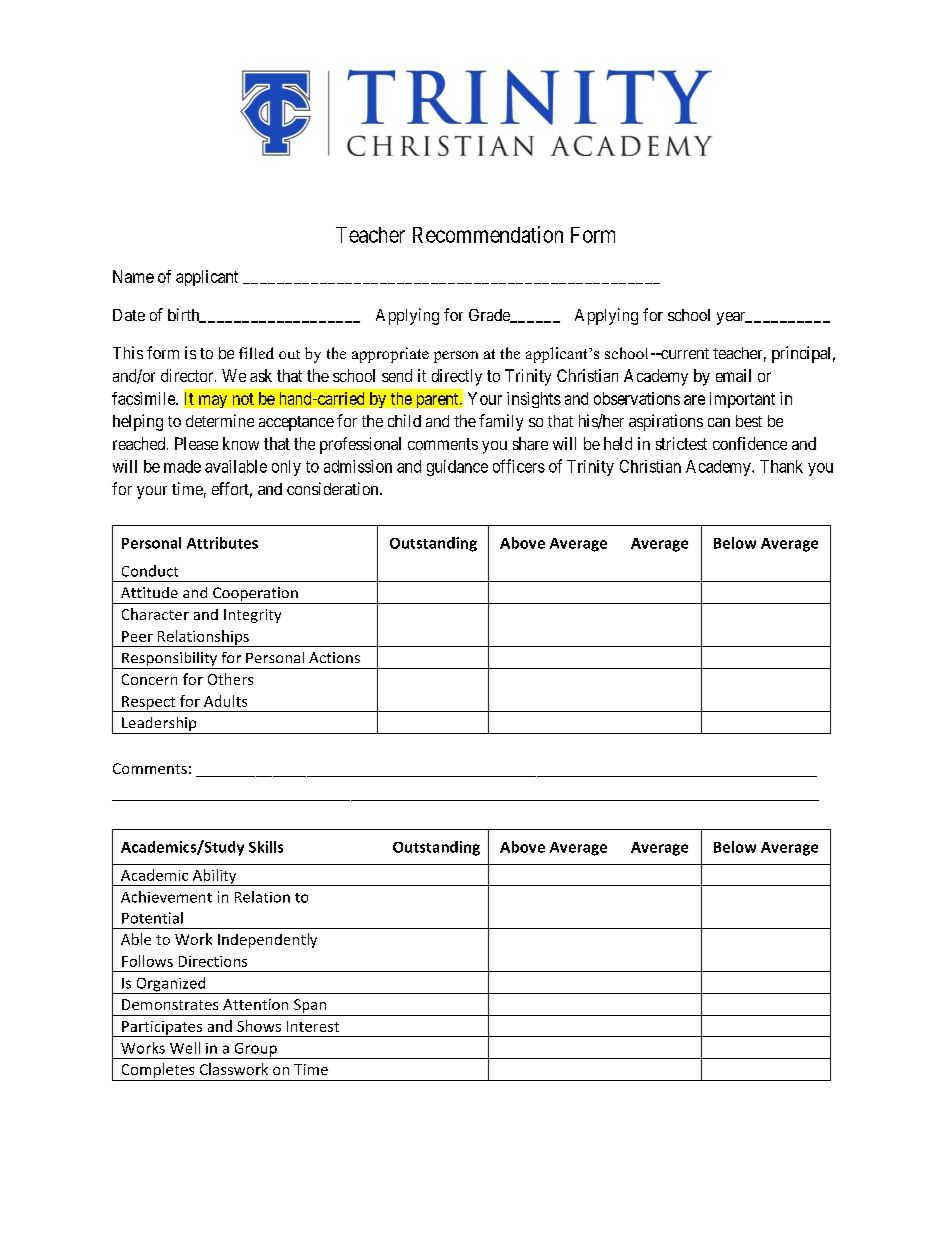 The height and width of the screenshot is (1233, 952). Describe the element at coordinates (733, 375) in the screenshot. I see `email` at that location.
